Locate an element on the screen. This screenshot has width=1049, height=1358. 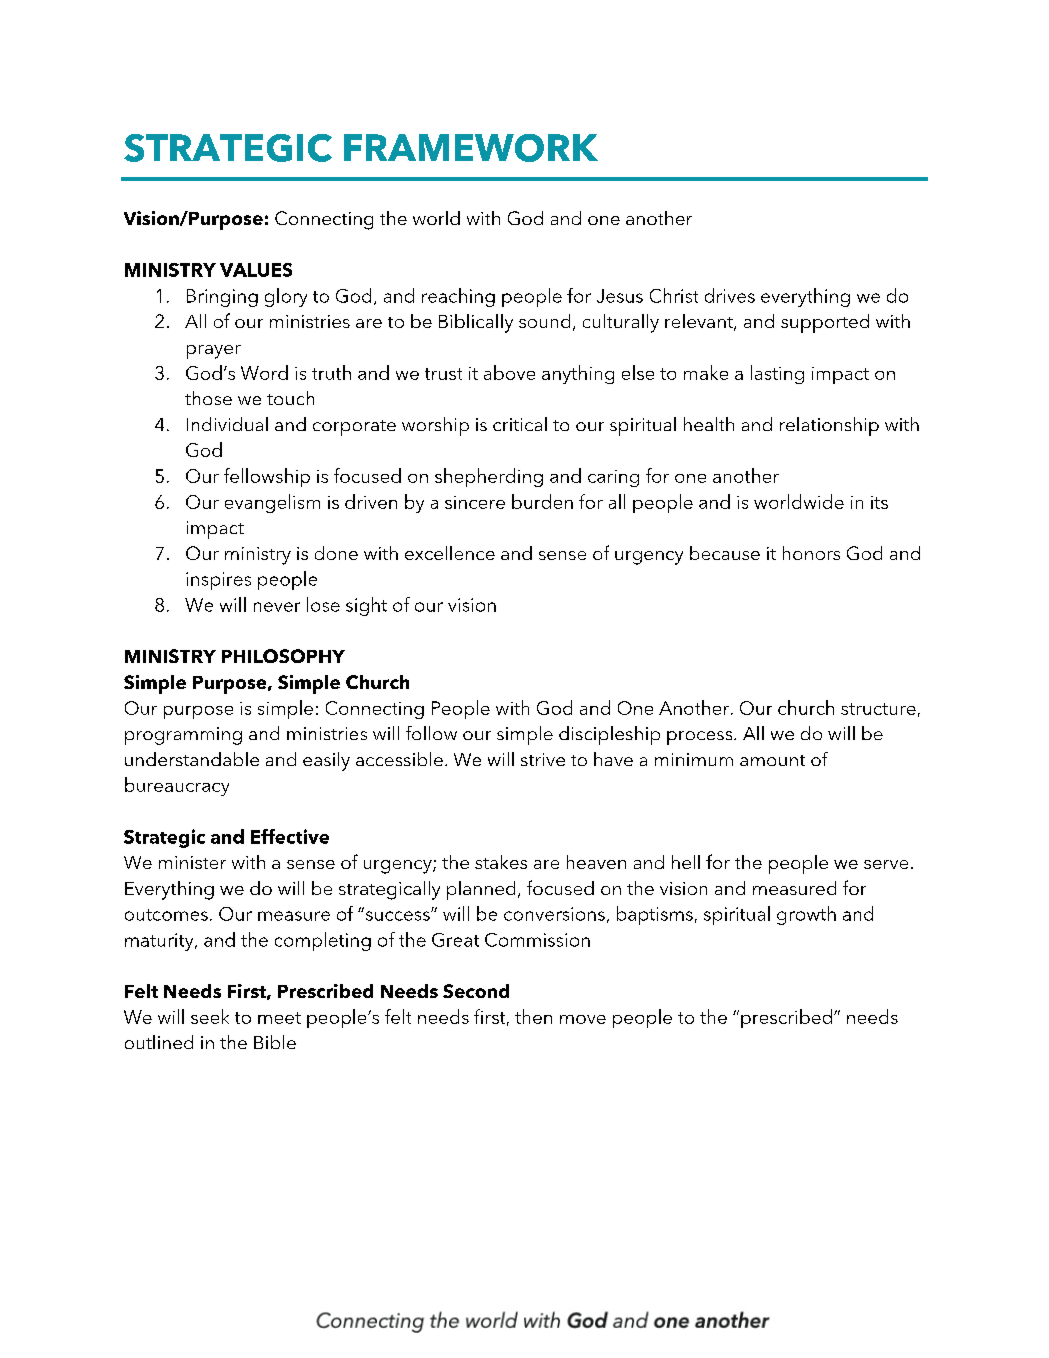
meet is located at coordinates (279, 1018).
